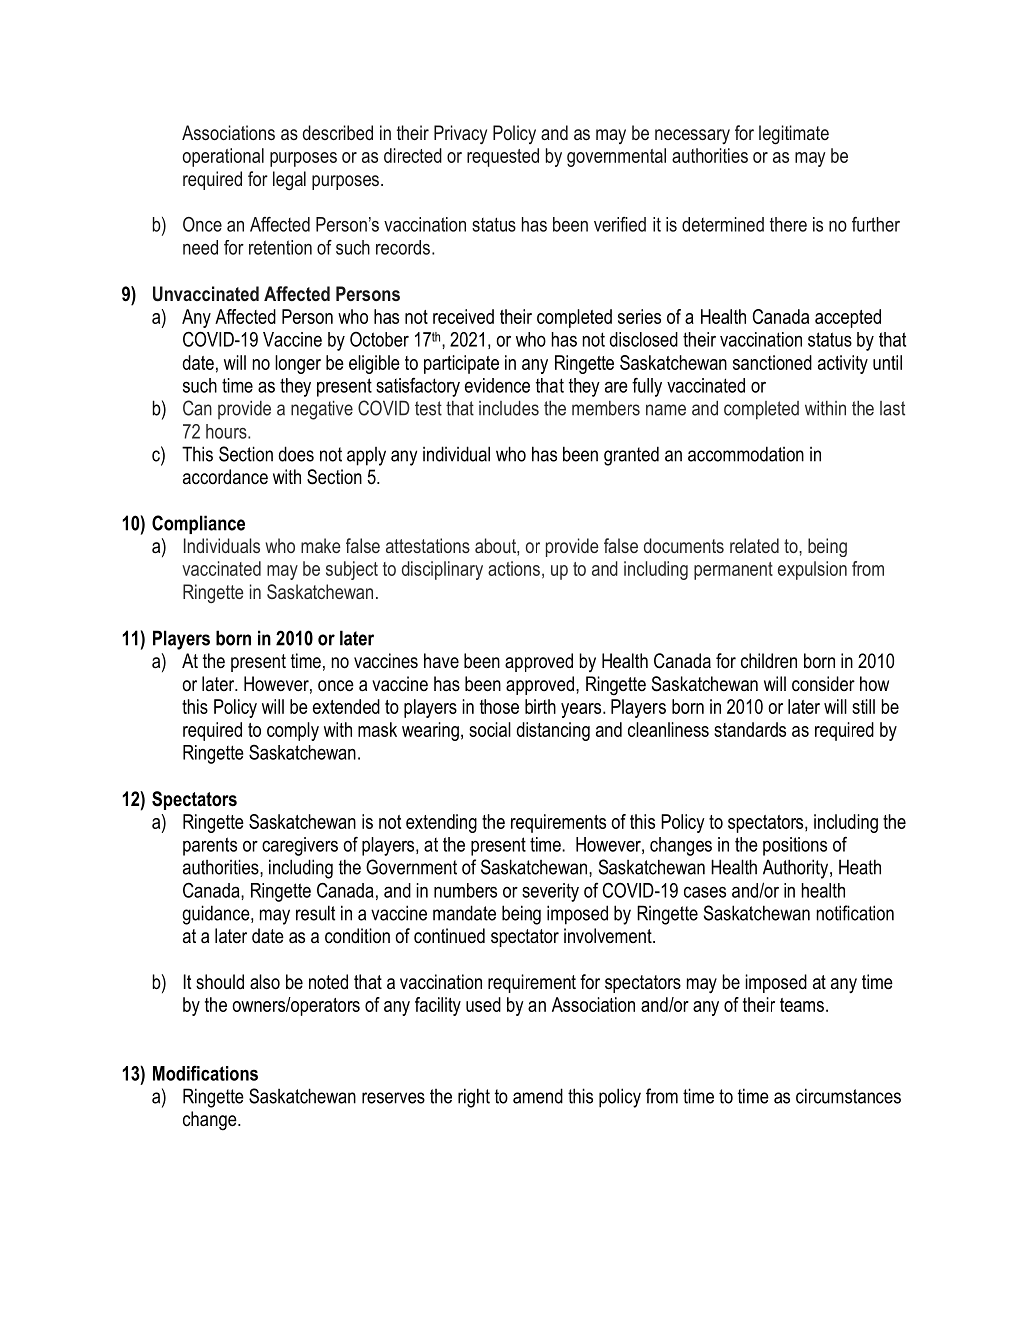 The height and width of the screenshot is (1335, 1032). What do you see at coordinates (812, 570) in the screenshot?
I see `expulsion` at bounding box center [812, 570].
